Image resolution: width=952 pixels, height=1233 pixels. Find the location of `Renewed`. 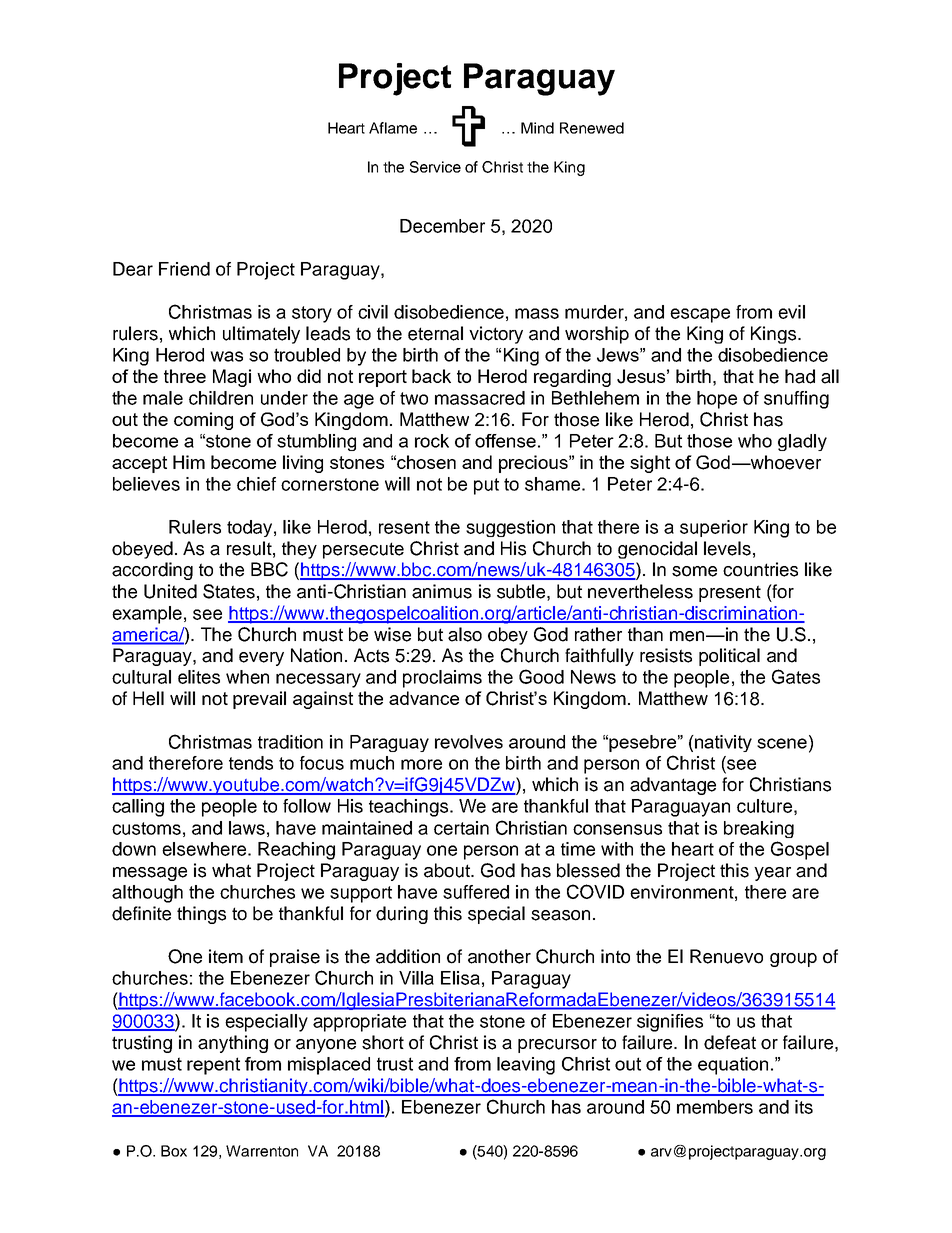

Renewed is located at coordinates (592, 128).
